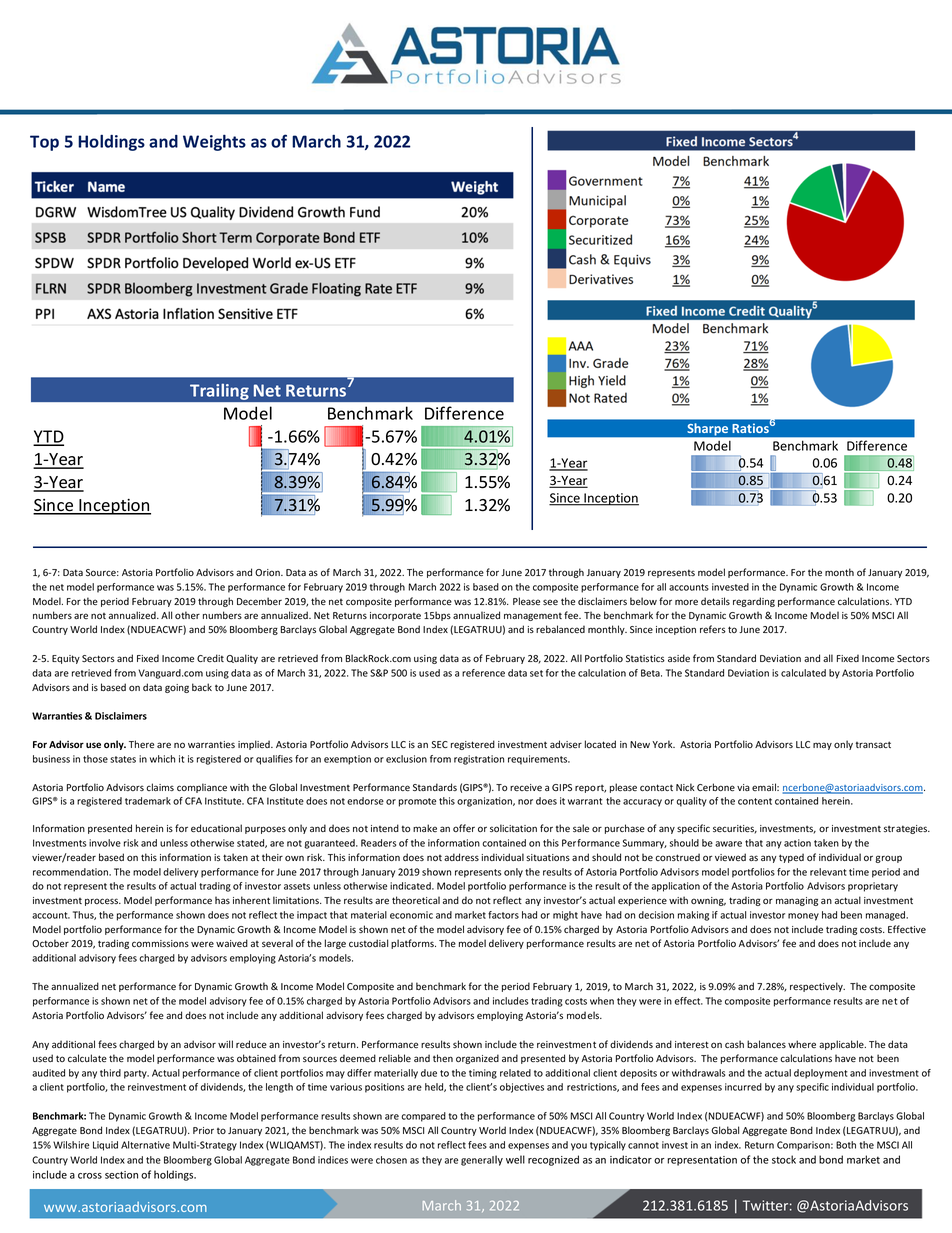  I want to click on Alternative, so click(145, 1145).
